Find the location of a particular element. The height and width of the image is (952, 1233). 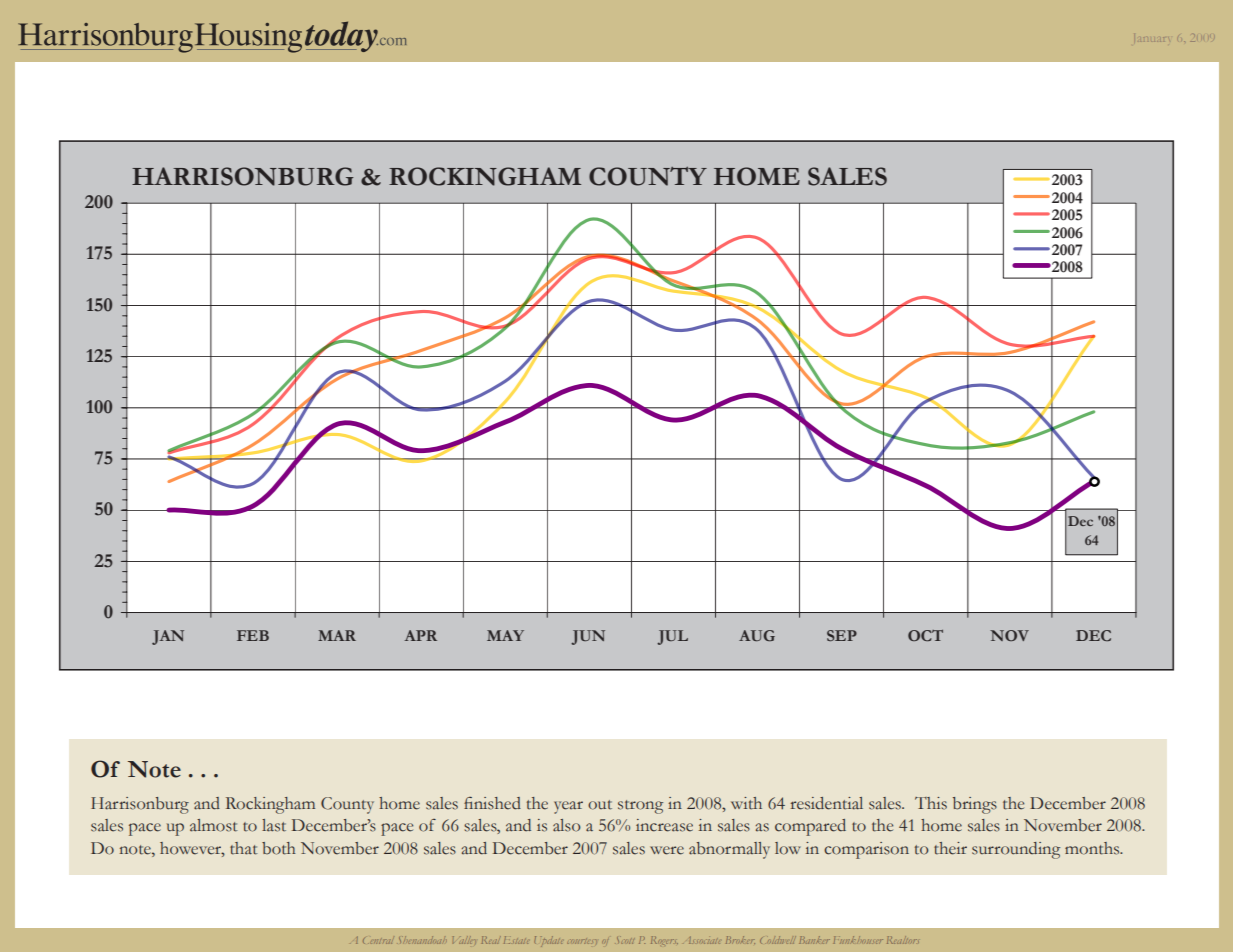

MAR is located at coordinates (337, 635).
